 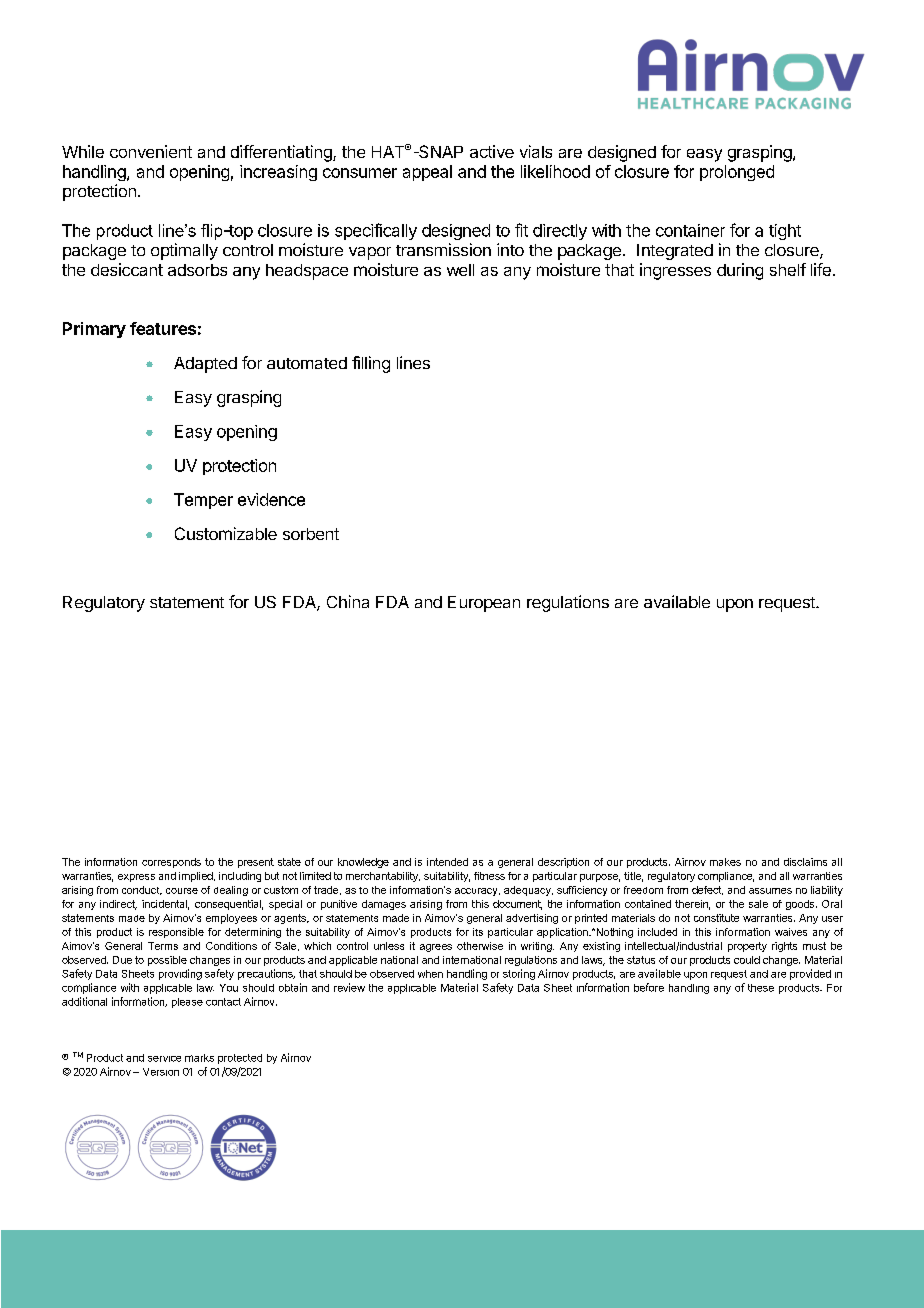 I want to click on service, so click(x=164, y=1059).
